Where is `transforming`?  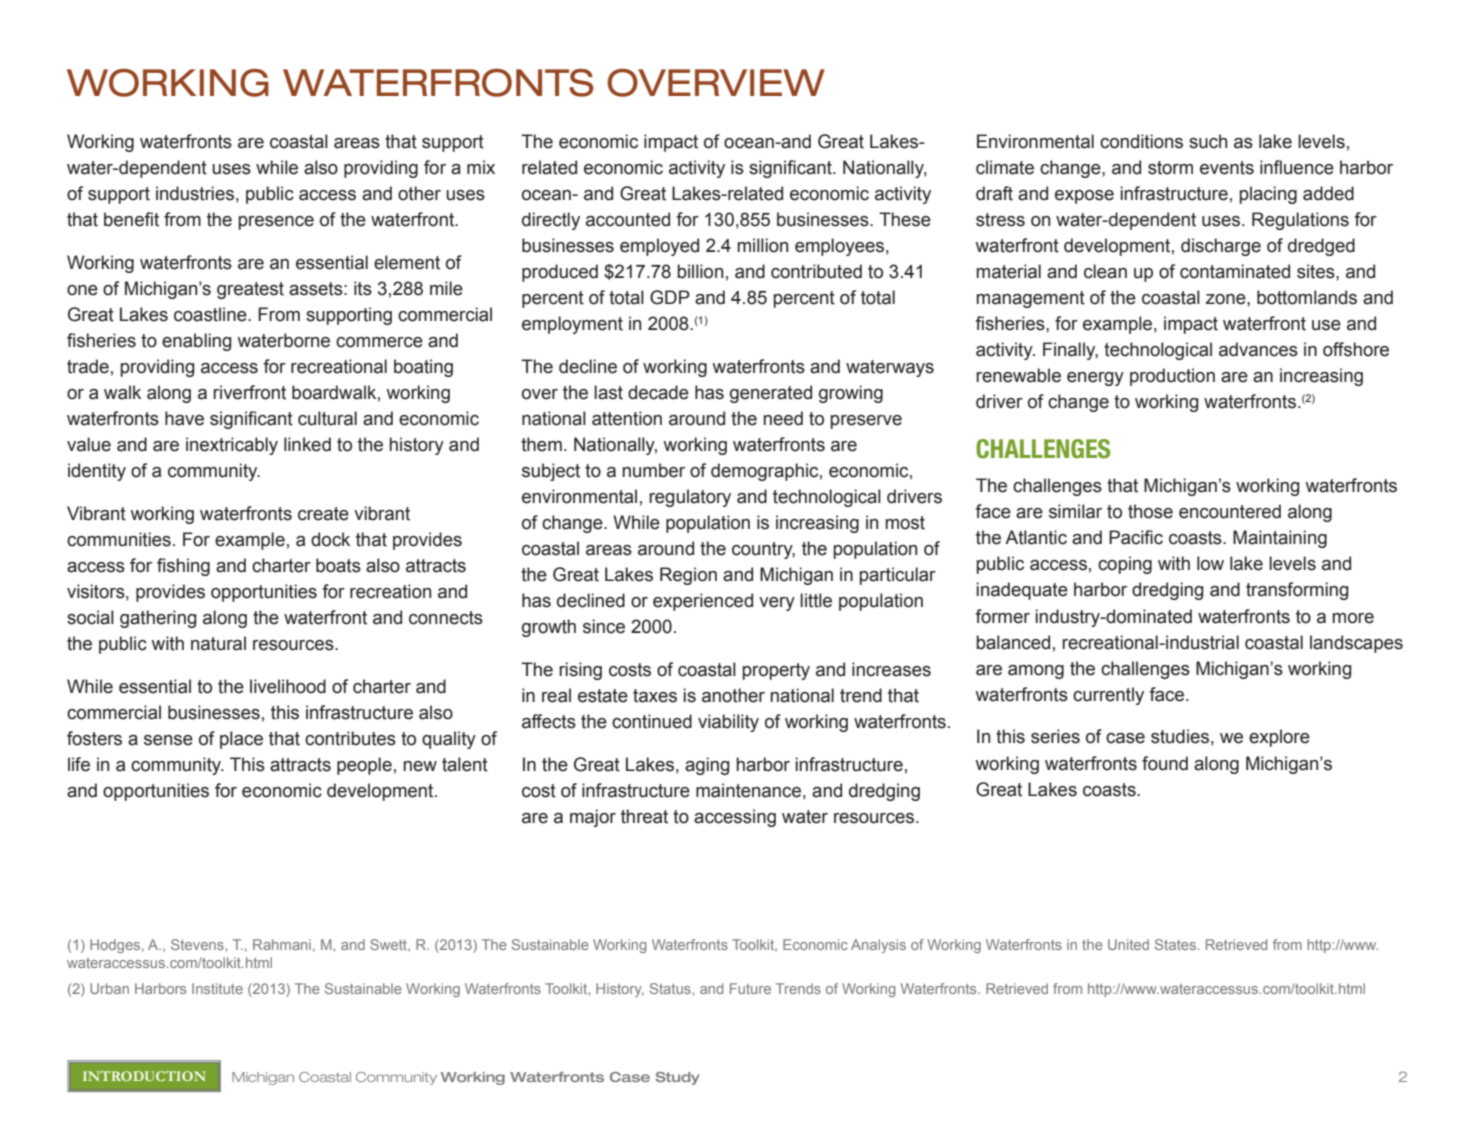 transforming is located at coordinates (1297, 591).
